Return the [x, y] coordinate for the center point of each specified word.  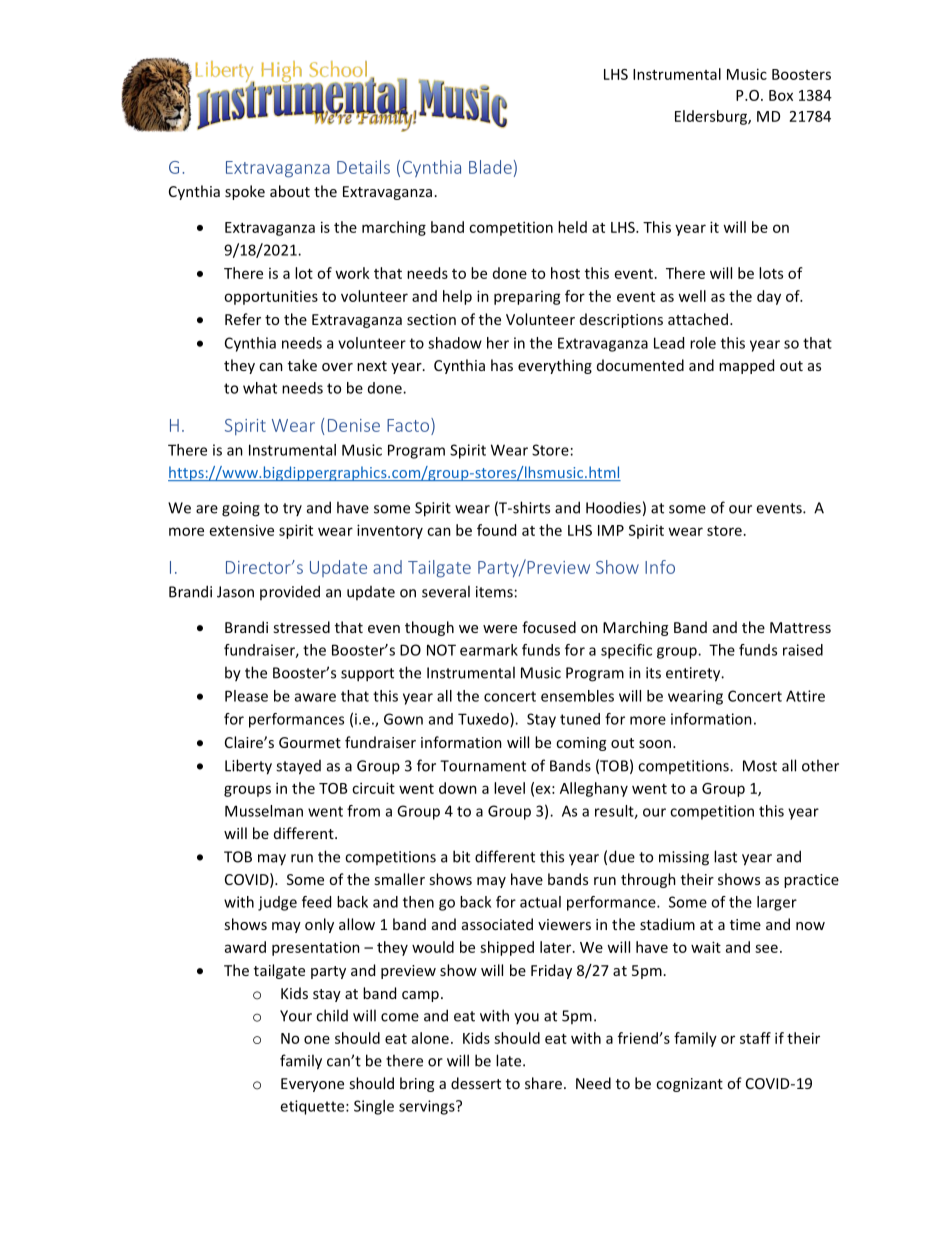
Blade [490, 167]
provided [290, 592]
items [494, 592]
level [509, 788]
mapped [746, 366]
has [502, 365]
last [725, 856]
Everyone [312, 1085]
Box [781, 95]
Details [363, 167]
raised [803, 650]
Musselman [264, 811]
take [302, 365]
